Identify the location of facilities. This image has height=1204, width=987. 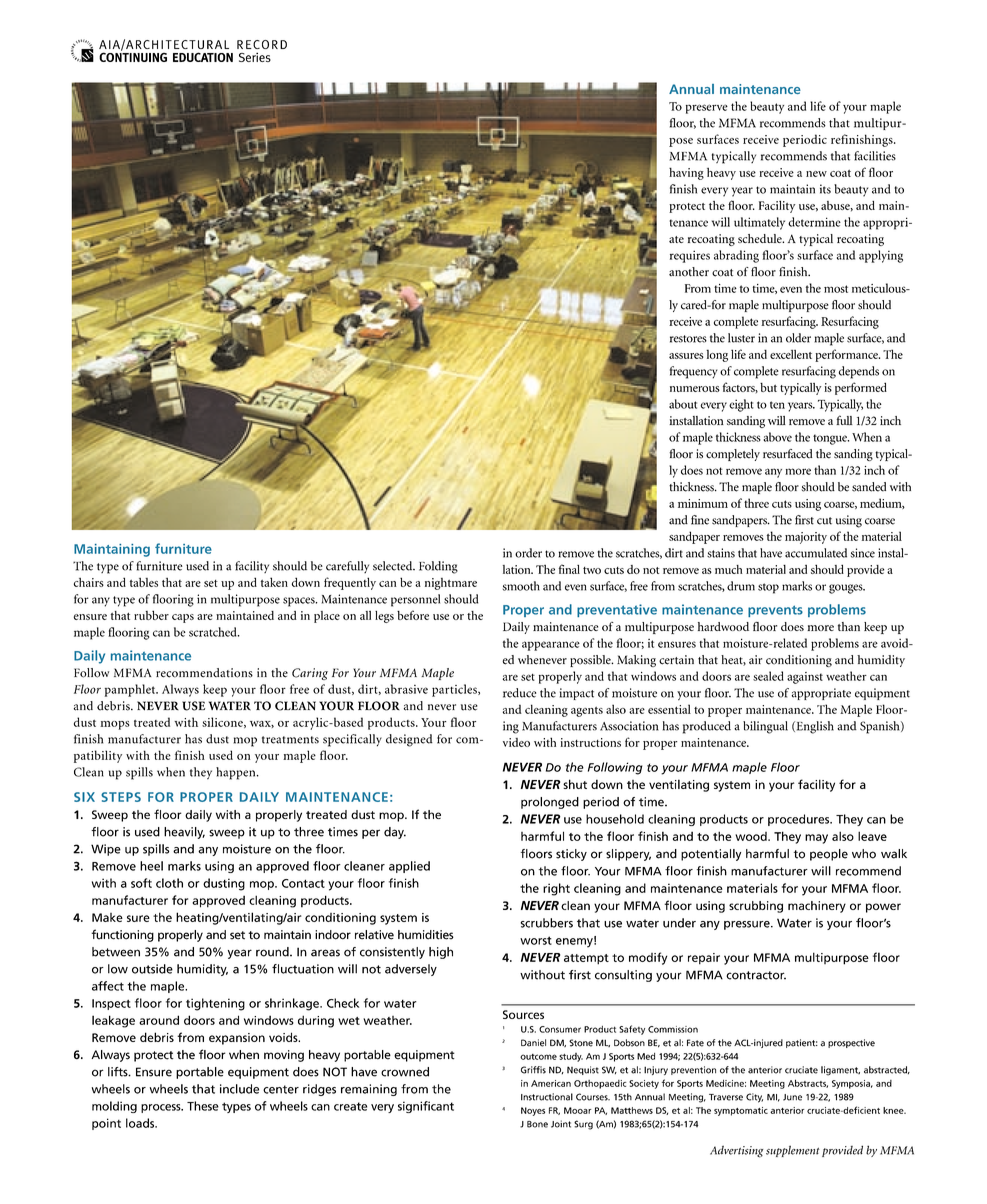
(875, 156).
